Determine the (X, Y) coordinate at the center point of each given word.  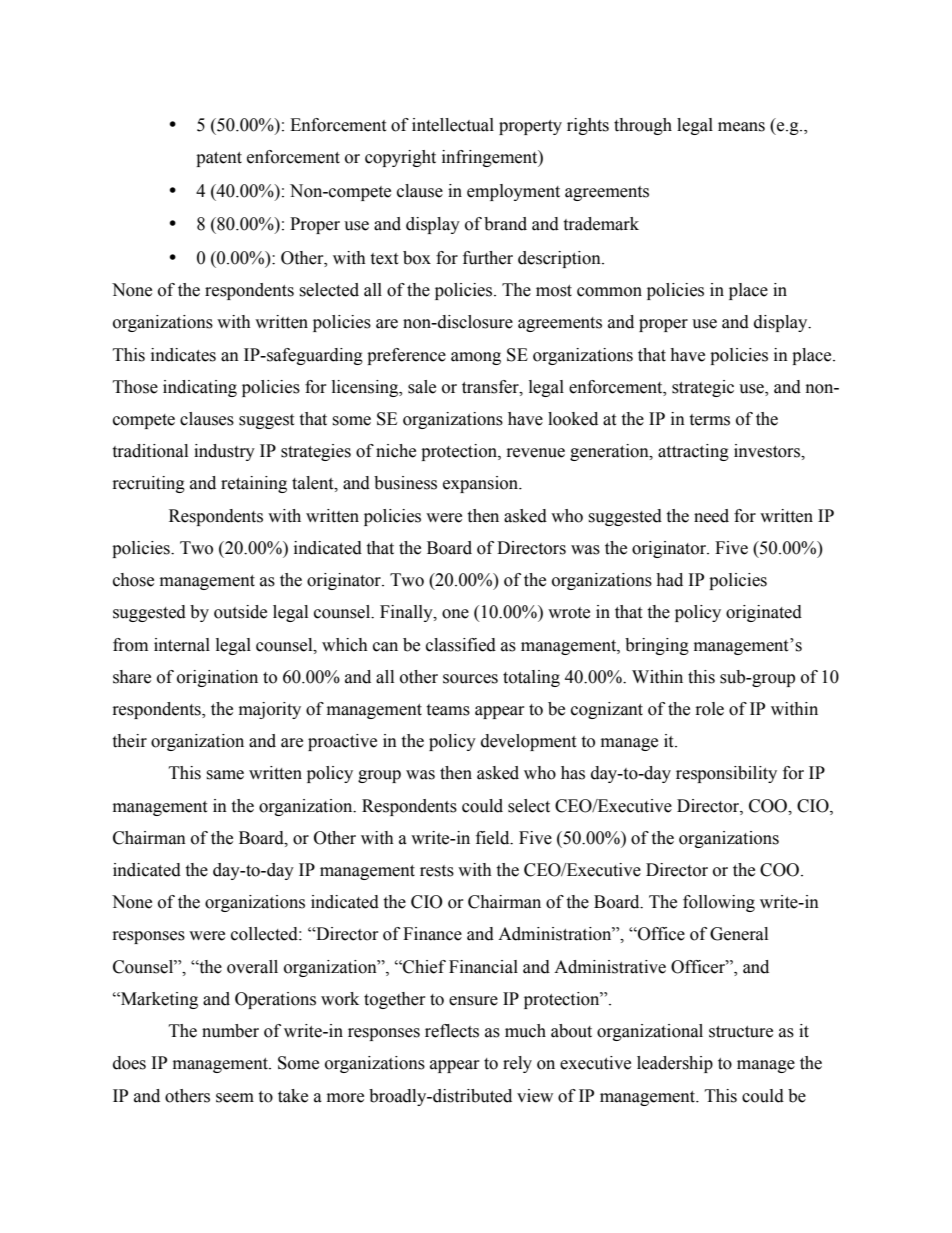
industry (224, 452)
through (643, 126)
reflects (452, 1031)
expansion (482, 484)
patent (219, 159)
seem (235, 1098)
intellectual (453, 125)
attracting (693, 452)
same (225, 775)
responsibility (726, 774)
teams (448, 710)
